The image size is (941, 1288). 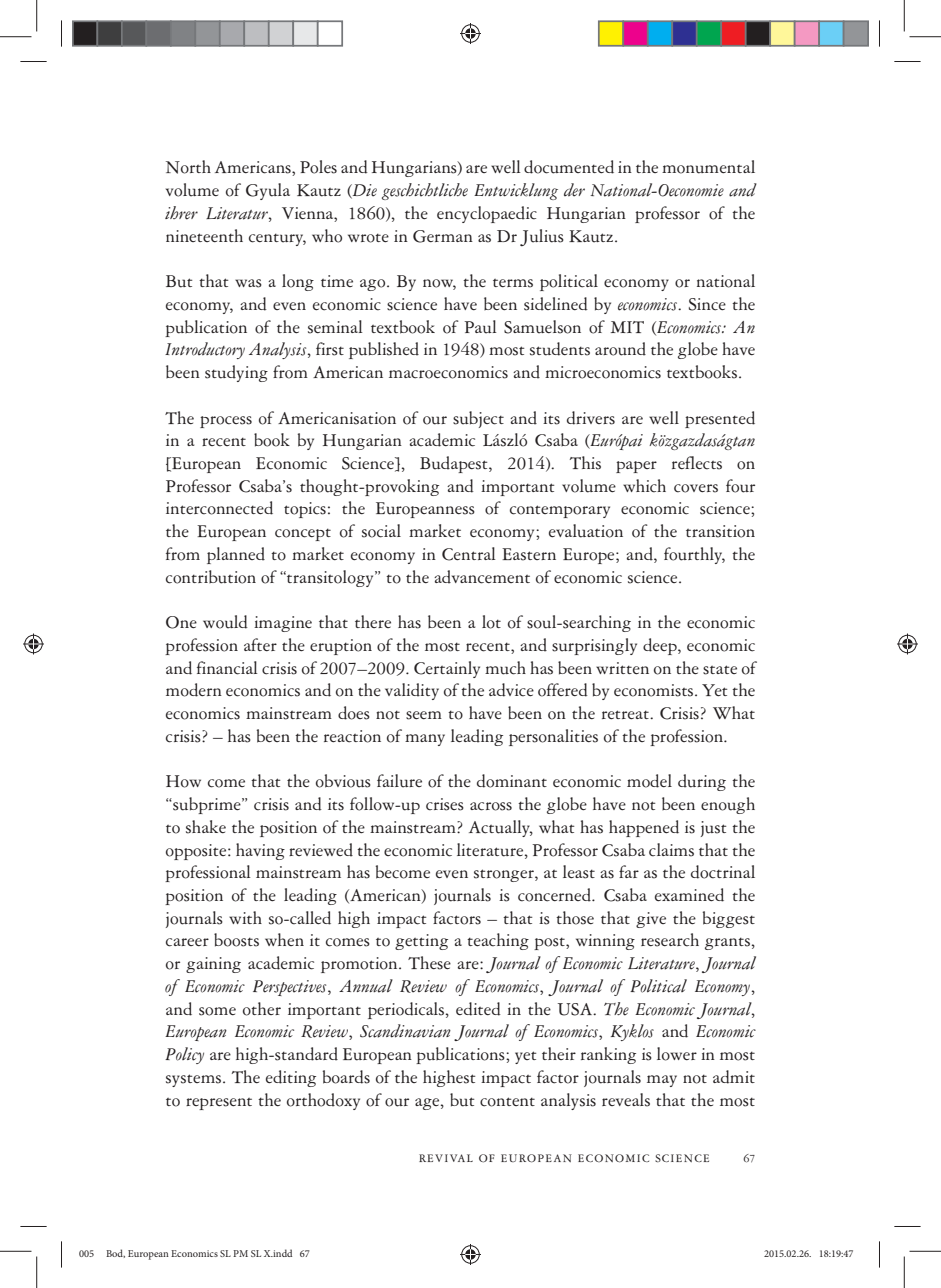 I want to click on content, so click(x=507, y=1102).
